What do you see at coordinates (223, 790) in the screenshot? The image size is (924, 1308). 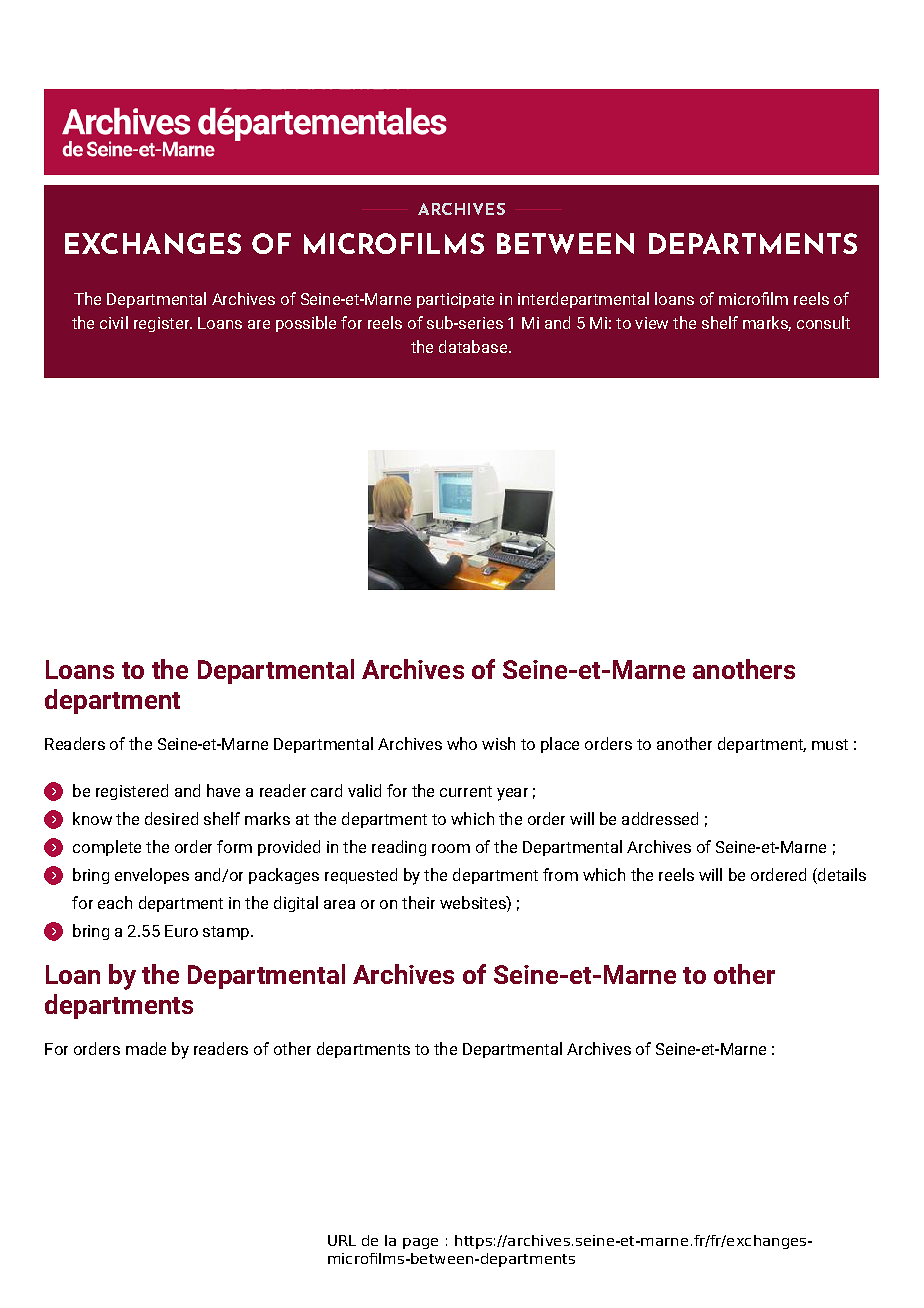 I see `have` at bounding box center [223, 790].
